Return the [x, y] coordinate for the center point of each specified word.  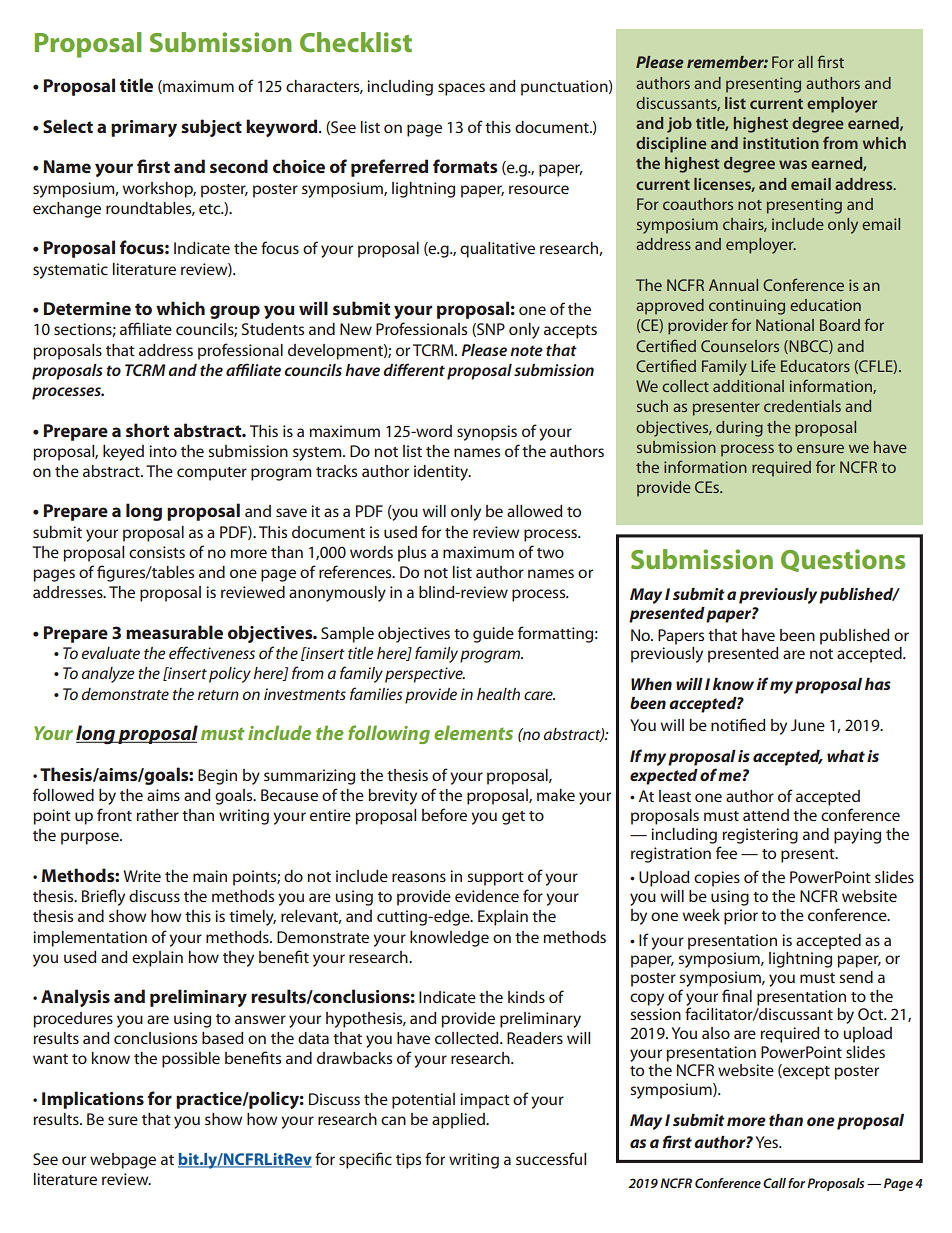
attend [766, 815]
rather [157, 815]
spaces [461, 89]
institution [781, 143]
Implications [93, 1100]
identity [442, 473]
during [739, 429]
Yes [768, 1142]
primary [144, 128]
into [163, 451]
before [444, 814]
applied [459, 1121]
